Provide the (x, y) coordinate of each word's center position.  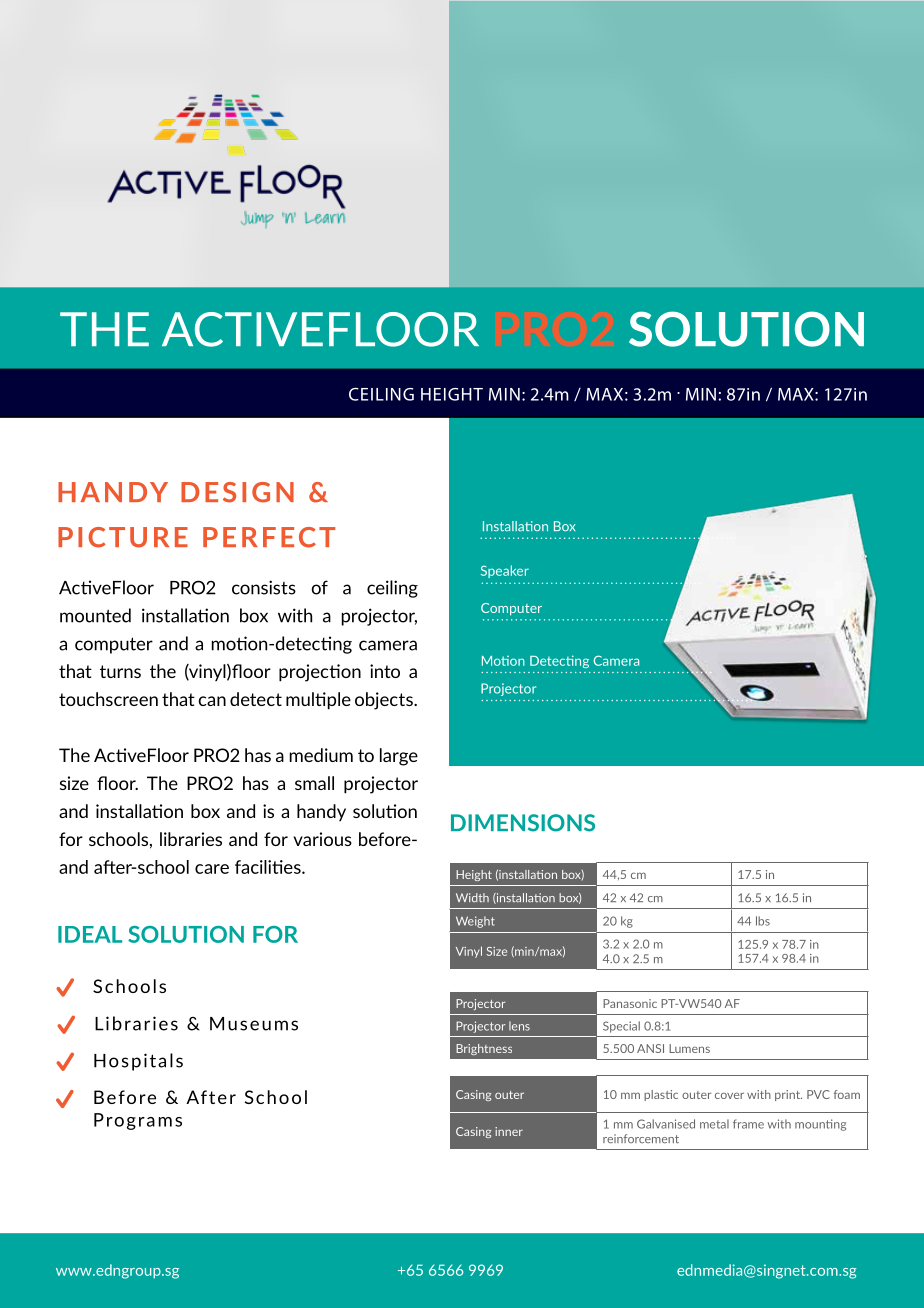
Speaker (505, 571)
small (314, 783)
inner (509, 1131)
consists (264, 587)
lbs (763, 921)
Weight (475, 922)
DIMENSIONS (523, 823)
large (399, 757)
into (385, 671)
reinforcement (641, 1138)
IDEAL (90, 934)
